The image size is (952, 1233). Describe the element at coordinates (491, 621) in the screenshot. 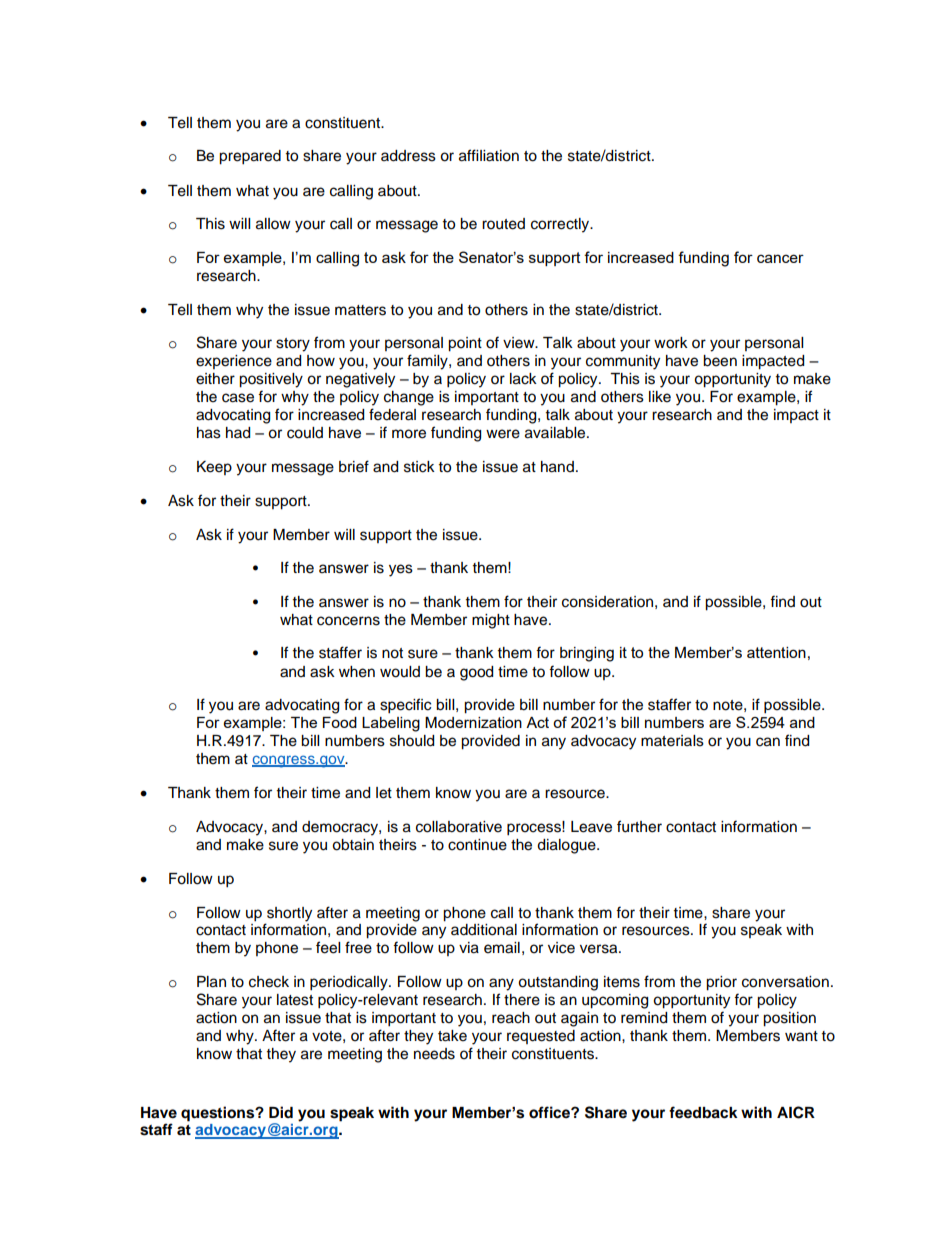

I see `might` at that location.
